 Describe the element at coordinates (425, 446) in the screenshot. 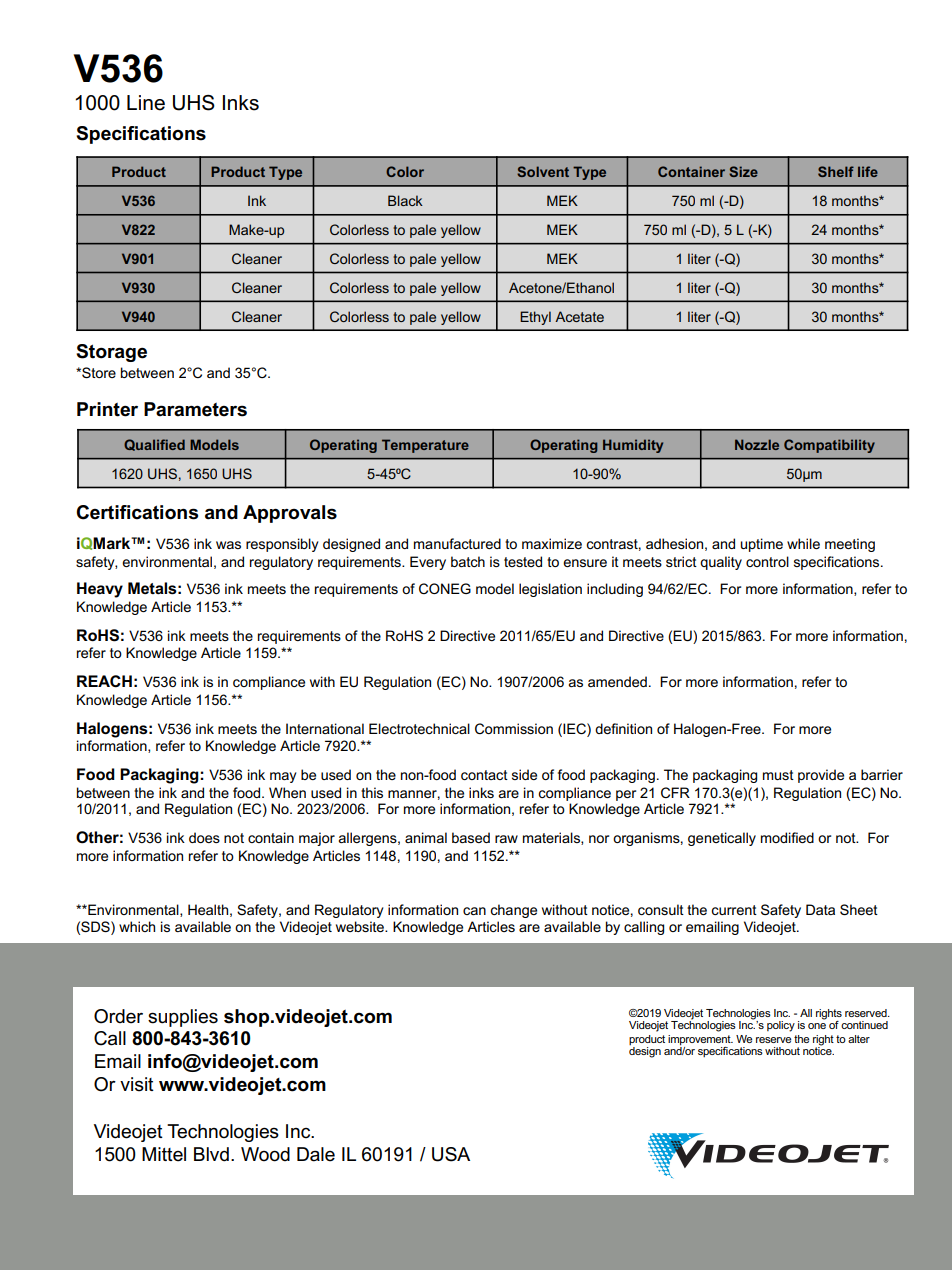

I see `Temperature` at that location.
